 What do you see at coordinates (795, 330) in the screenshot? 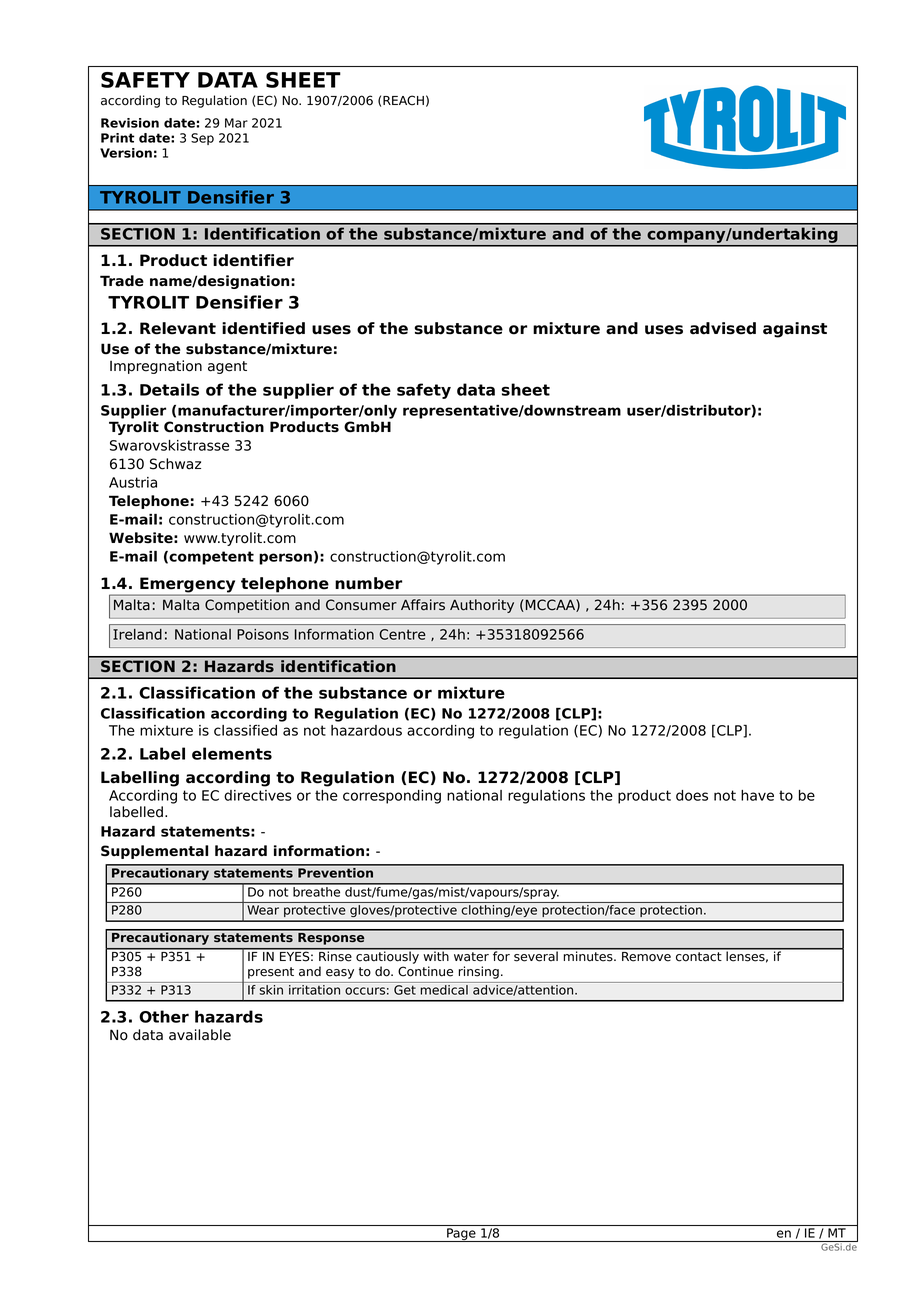
I see `against` at bounding box center [795, 330].
